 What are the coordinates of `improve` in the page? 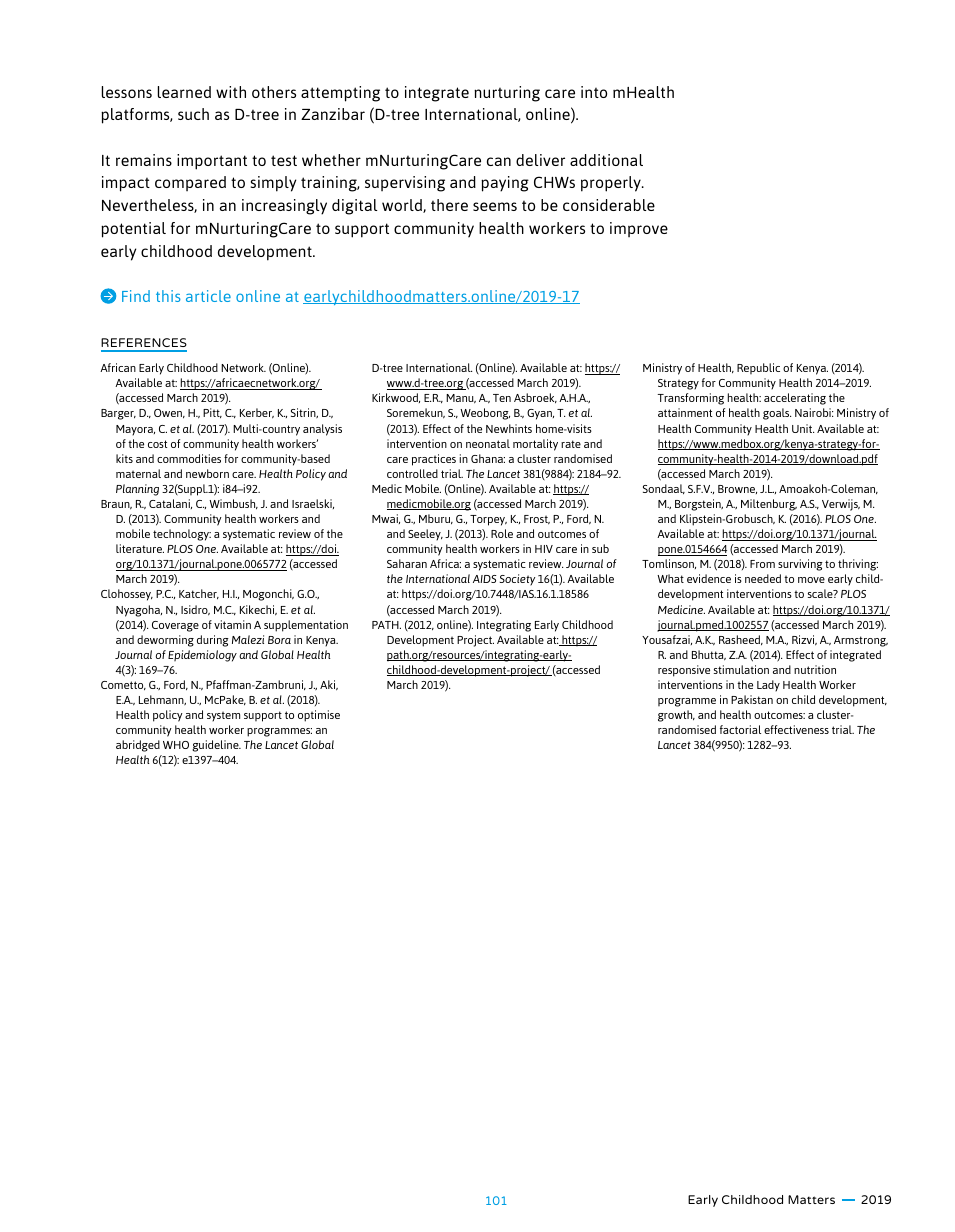 It's located at (639, 229).
